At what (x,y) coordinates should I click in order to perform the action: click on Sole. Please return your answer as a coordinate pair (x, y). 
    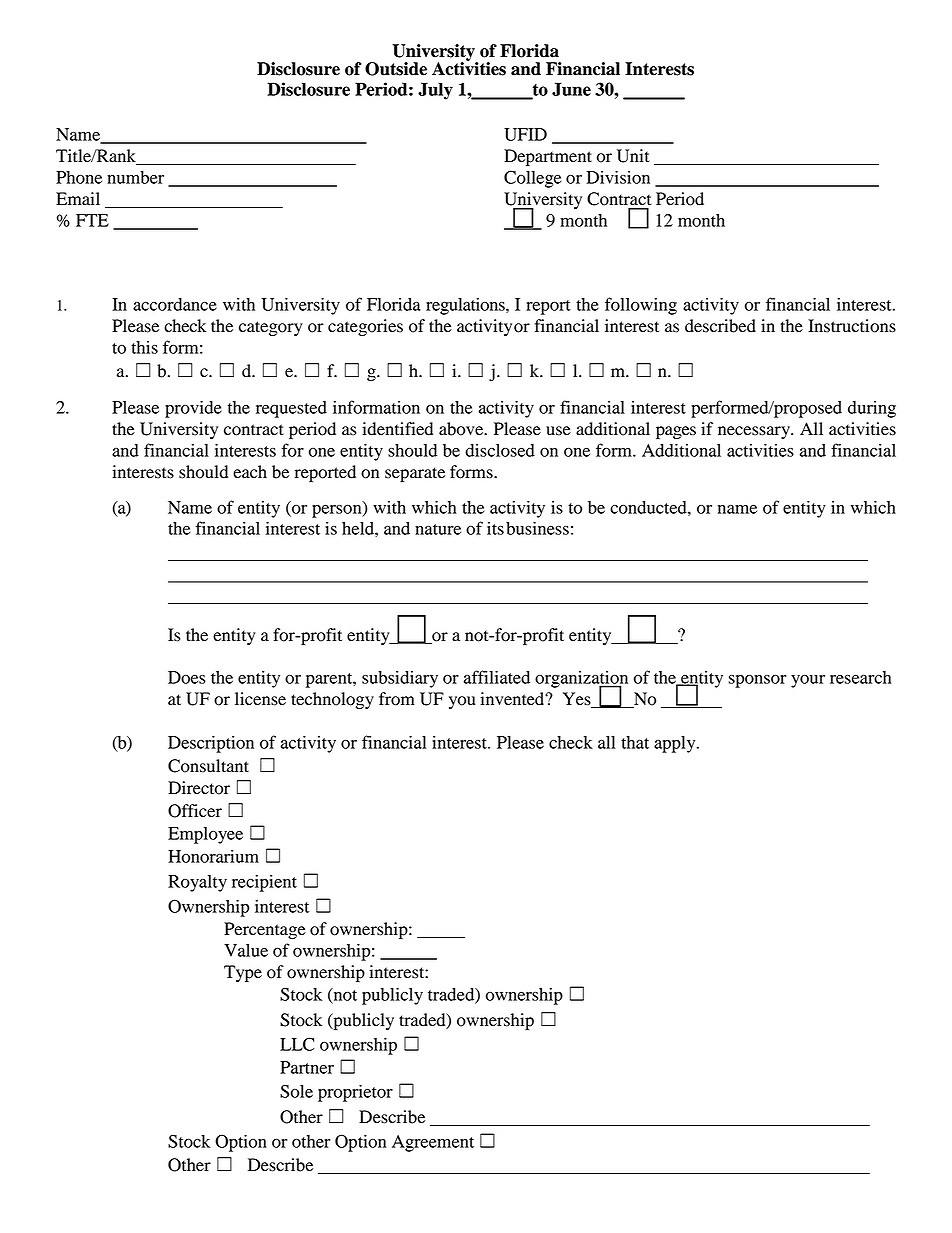
    Looking at the image, I should click on (296, 1091).
